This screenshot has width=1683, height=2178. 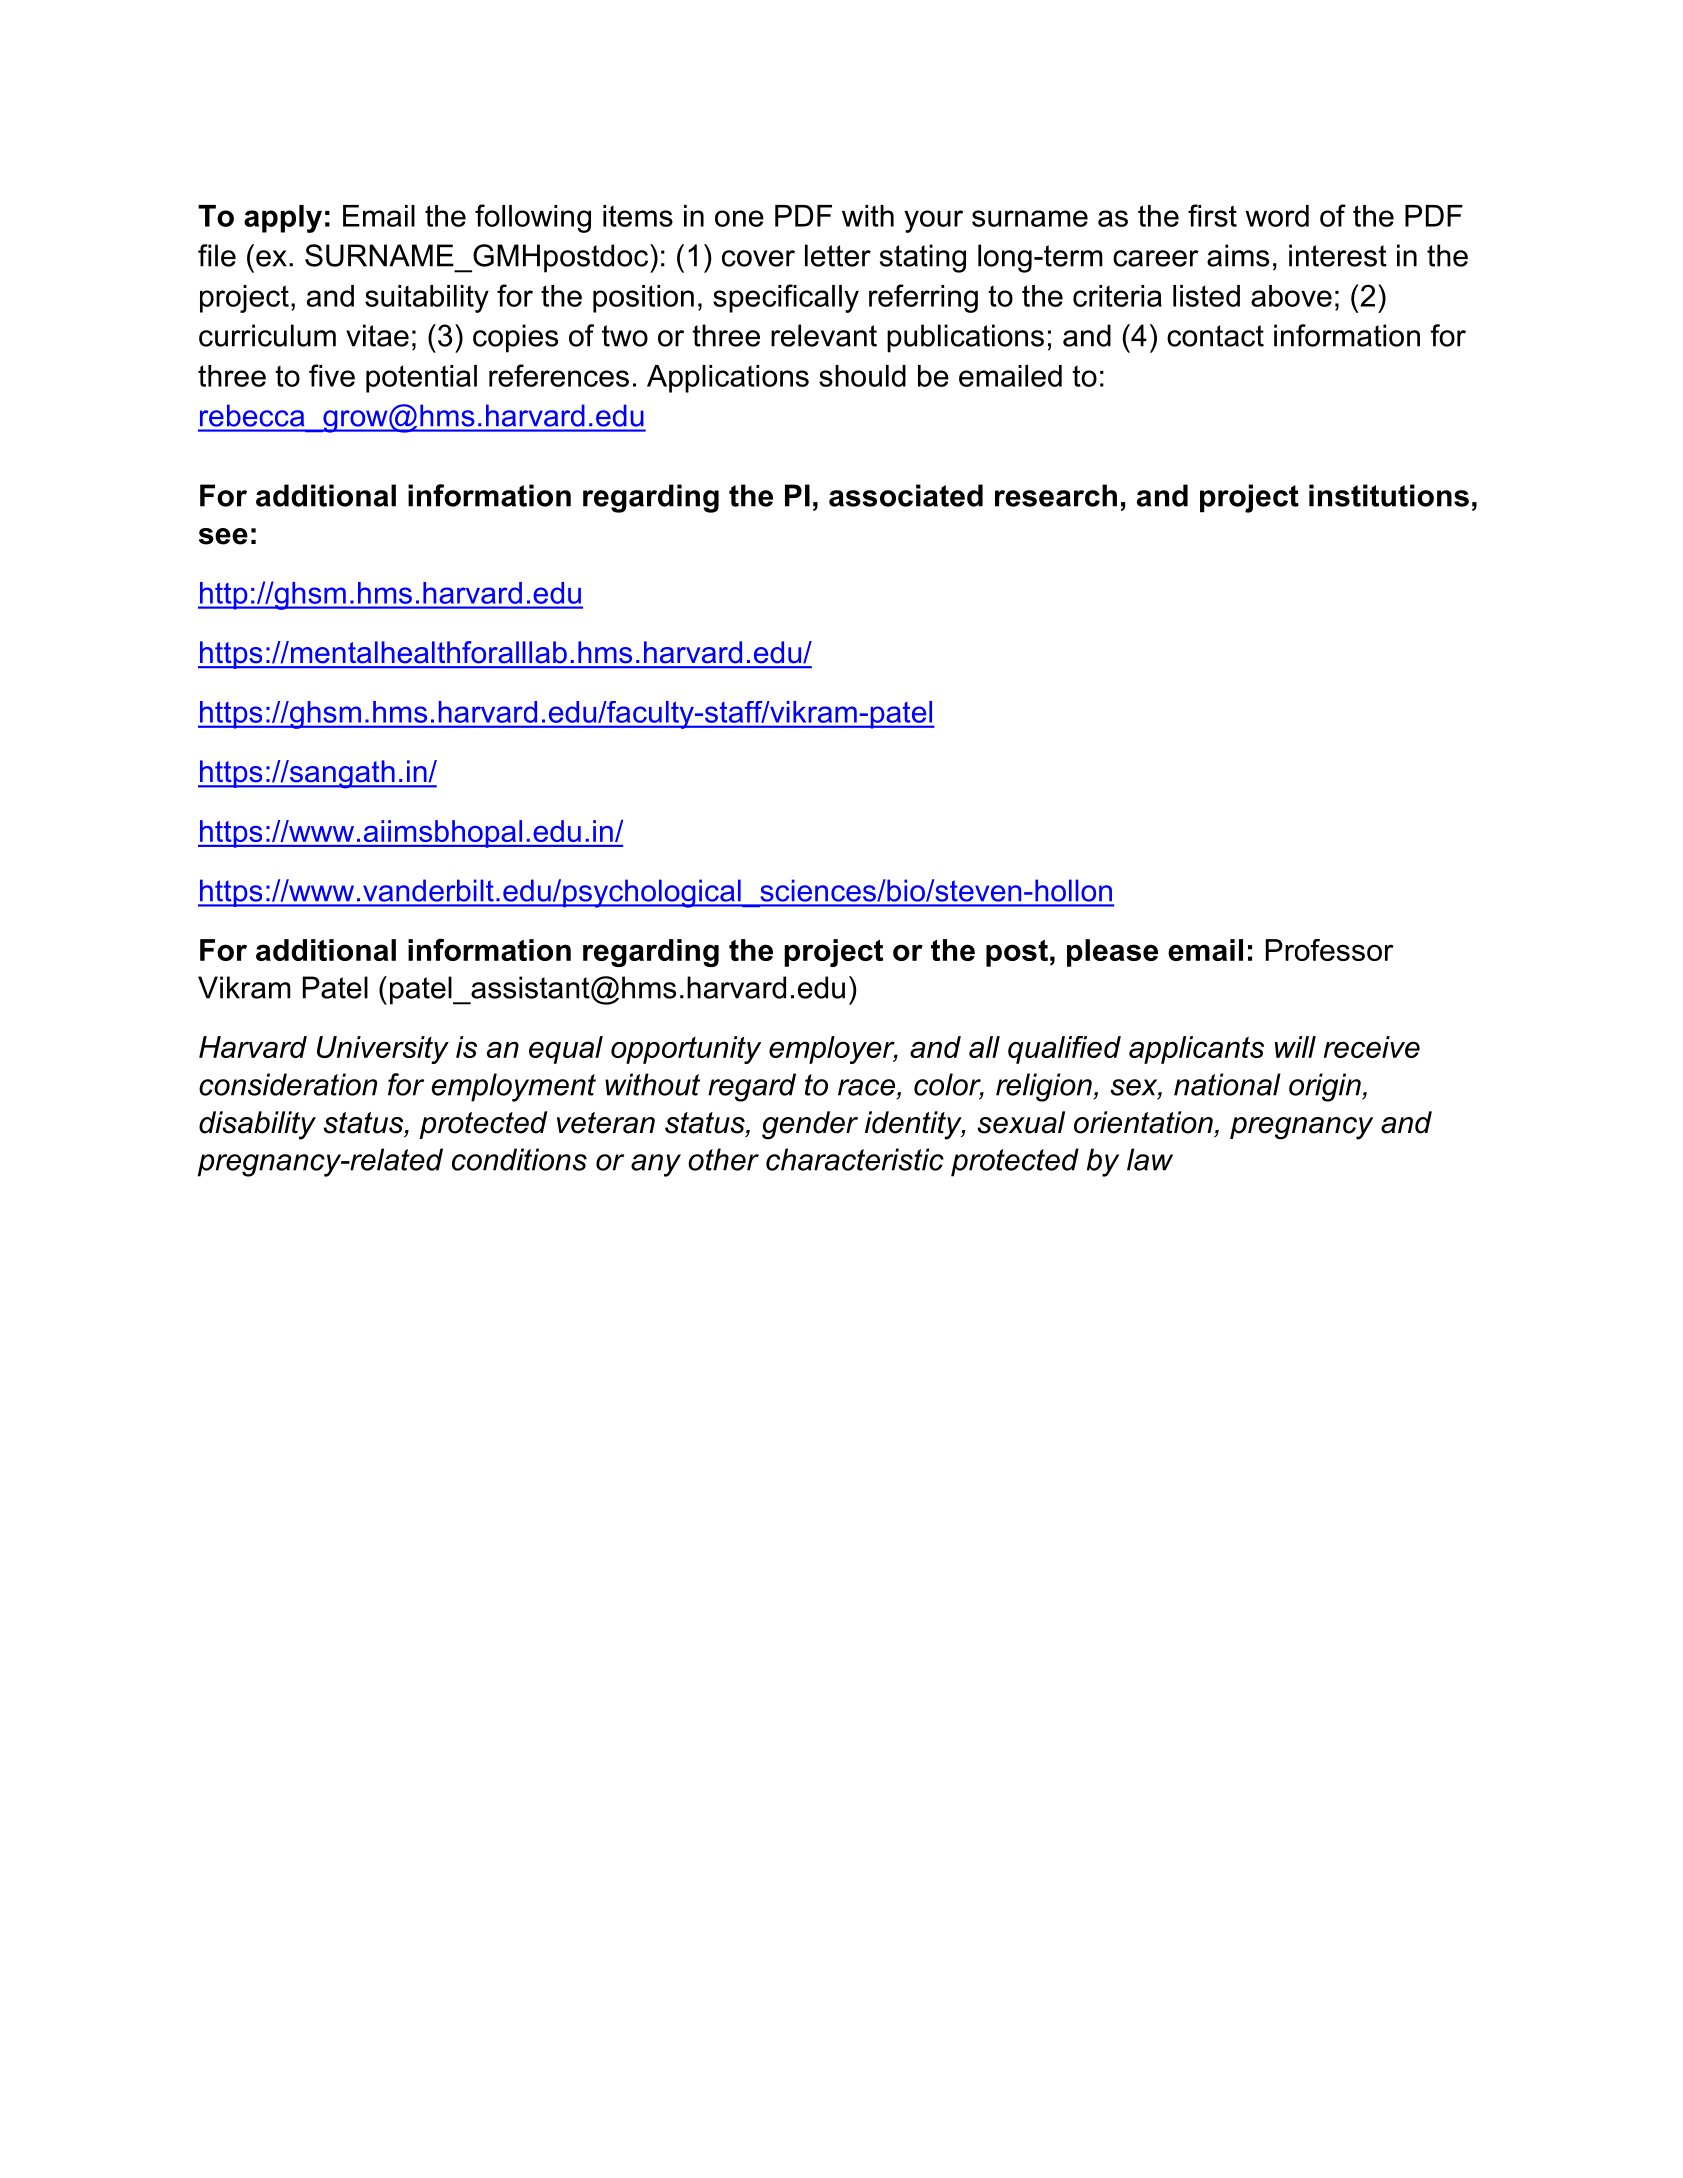 What do you see at coordinates (257, 1125) in the screenshot?
I see `disability` at bounding box center [257, 1125].
